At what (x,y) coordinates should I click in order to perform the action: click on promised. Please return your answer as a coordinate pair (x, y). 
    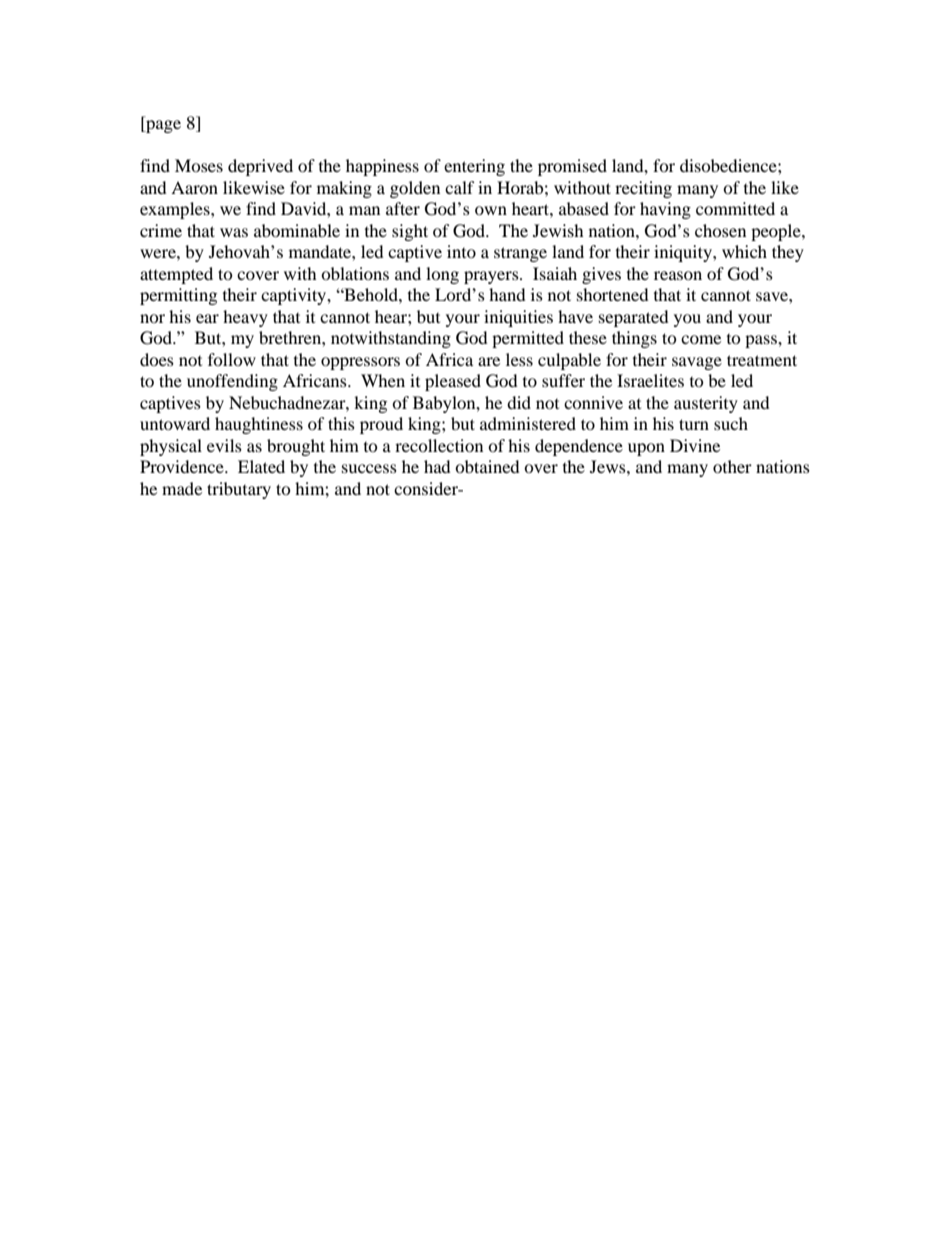
    Looking at the image, I should click on (572, 167).
